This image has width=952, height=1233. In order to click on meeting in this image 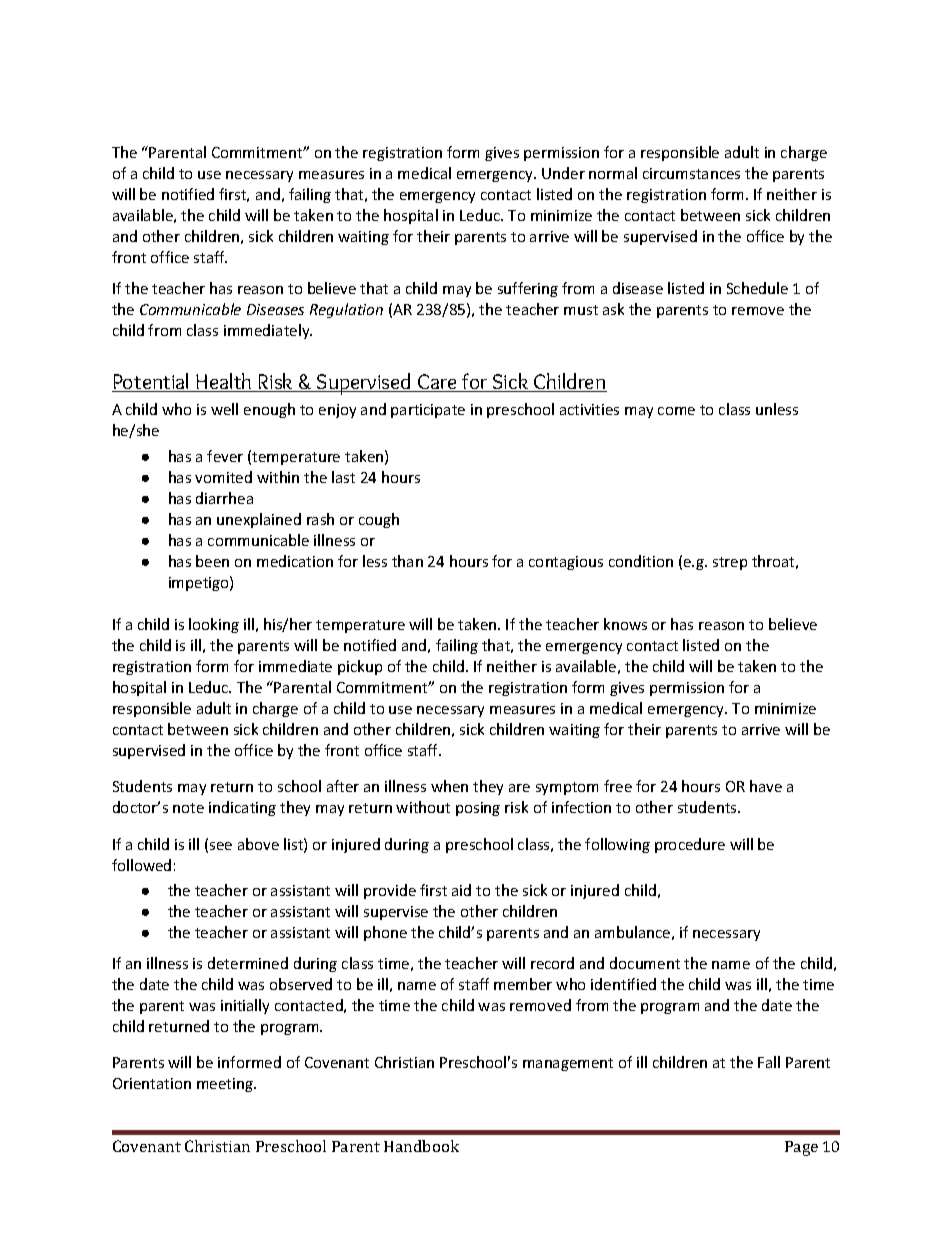, I will do `click(226, 1085)`.
